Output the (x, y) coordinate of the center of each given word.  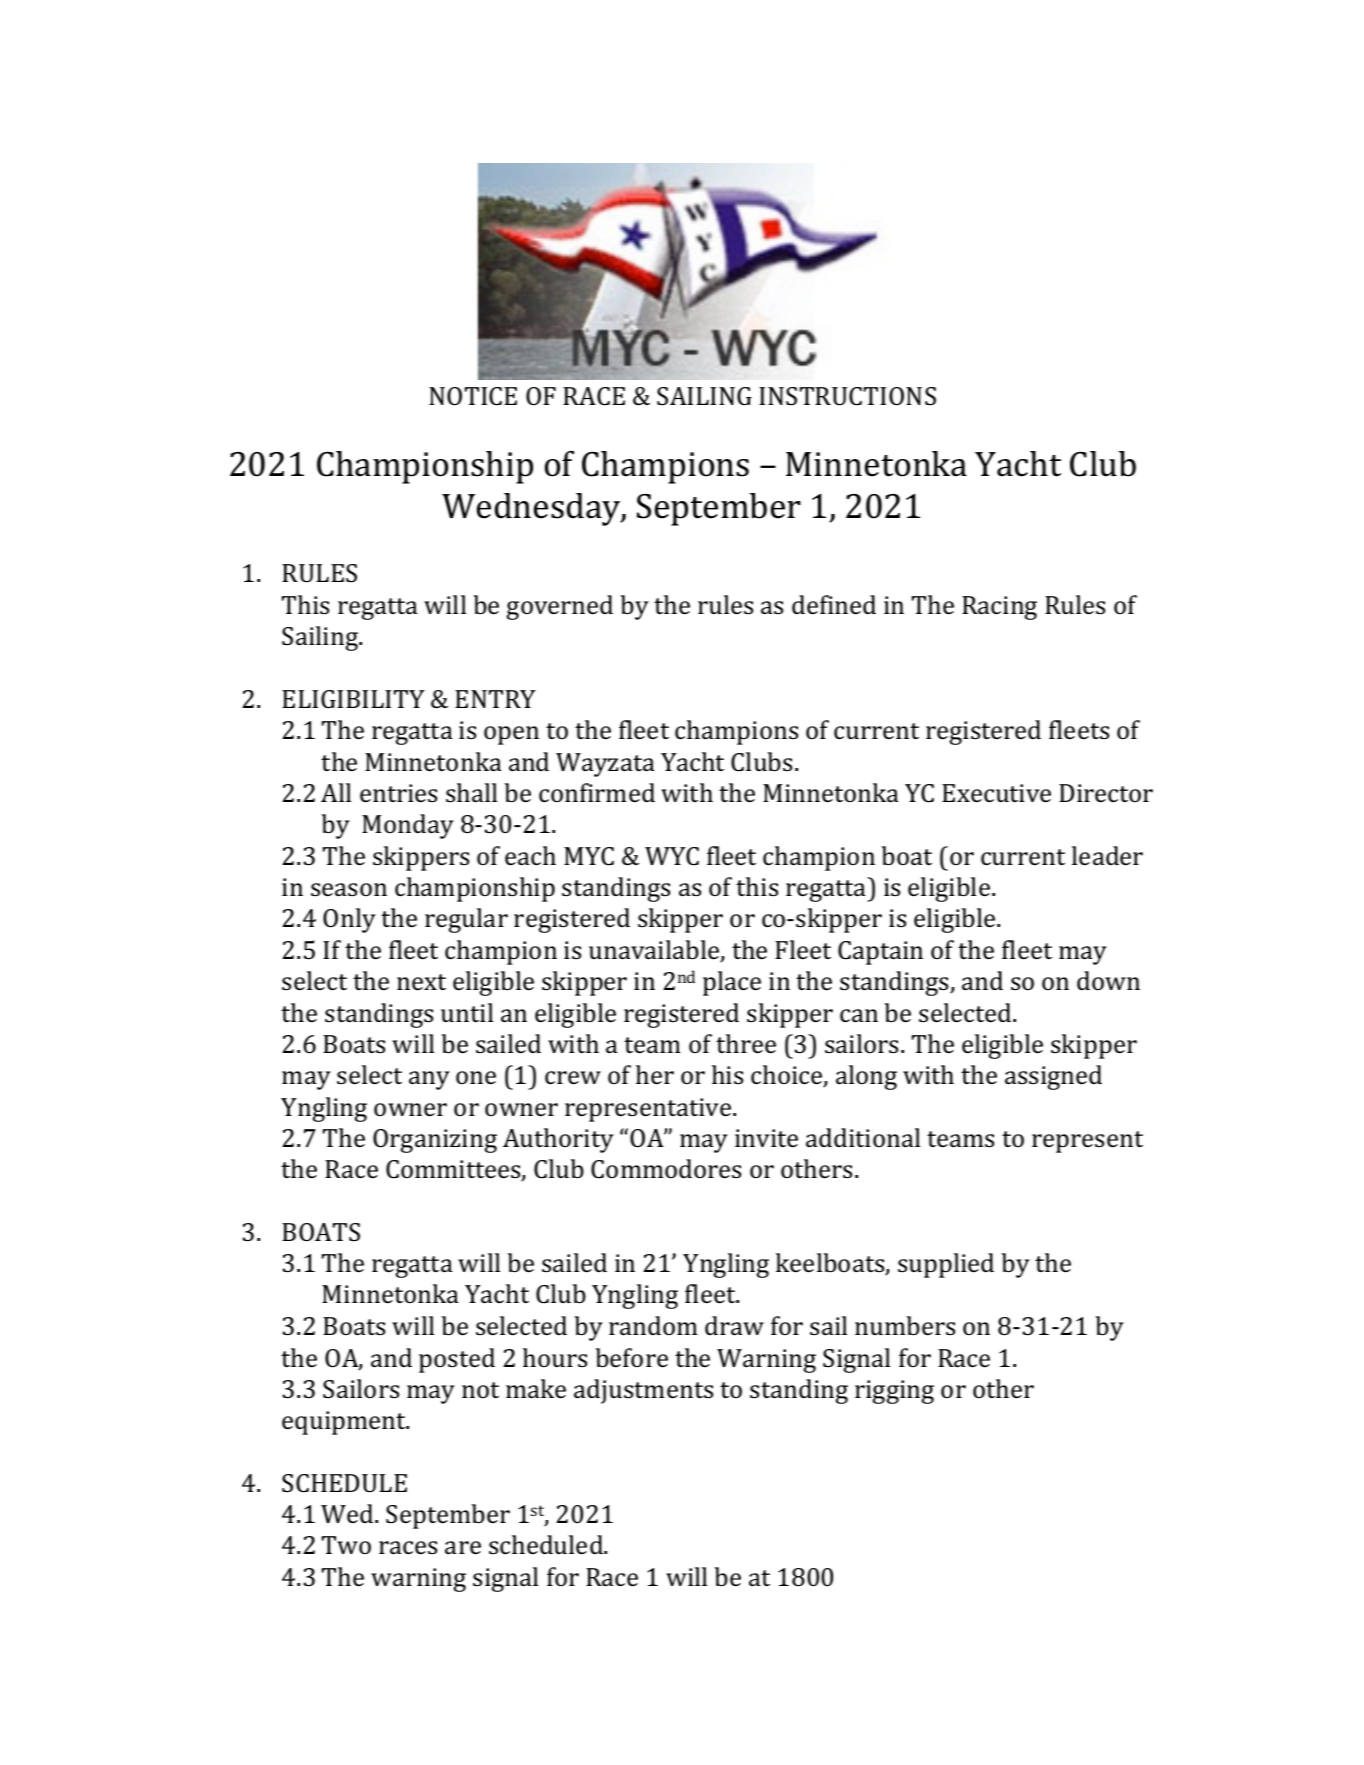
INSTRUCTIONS (847, 396)
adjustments (643, 1391)
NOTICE (473, 396)
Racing (999, 608)
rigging (894, 1392)
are (463, 1548)
